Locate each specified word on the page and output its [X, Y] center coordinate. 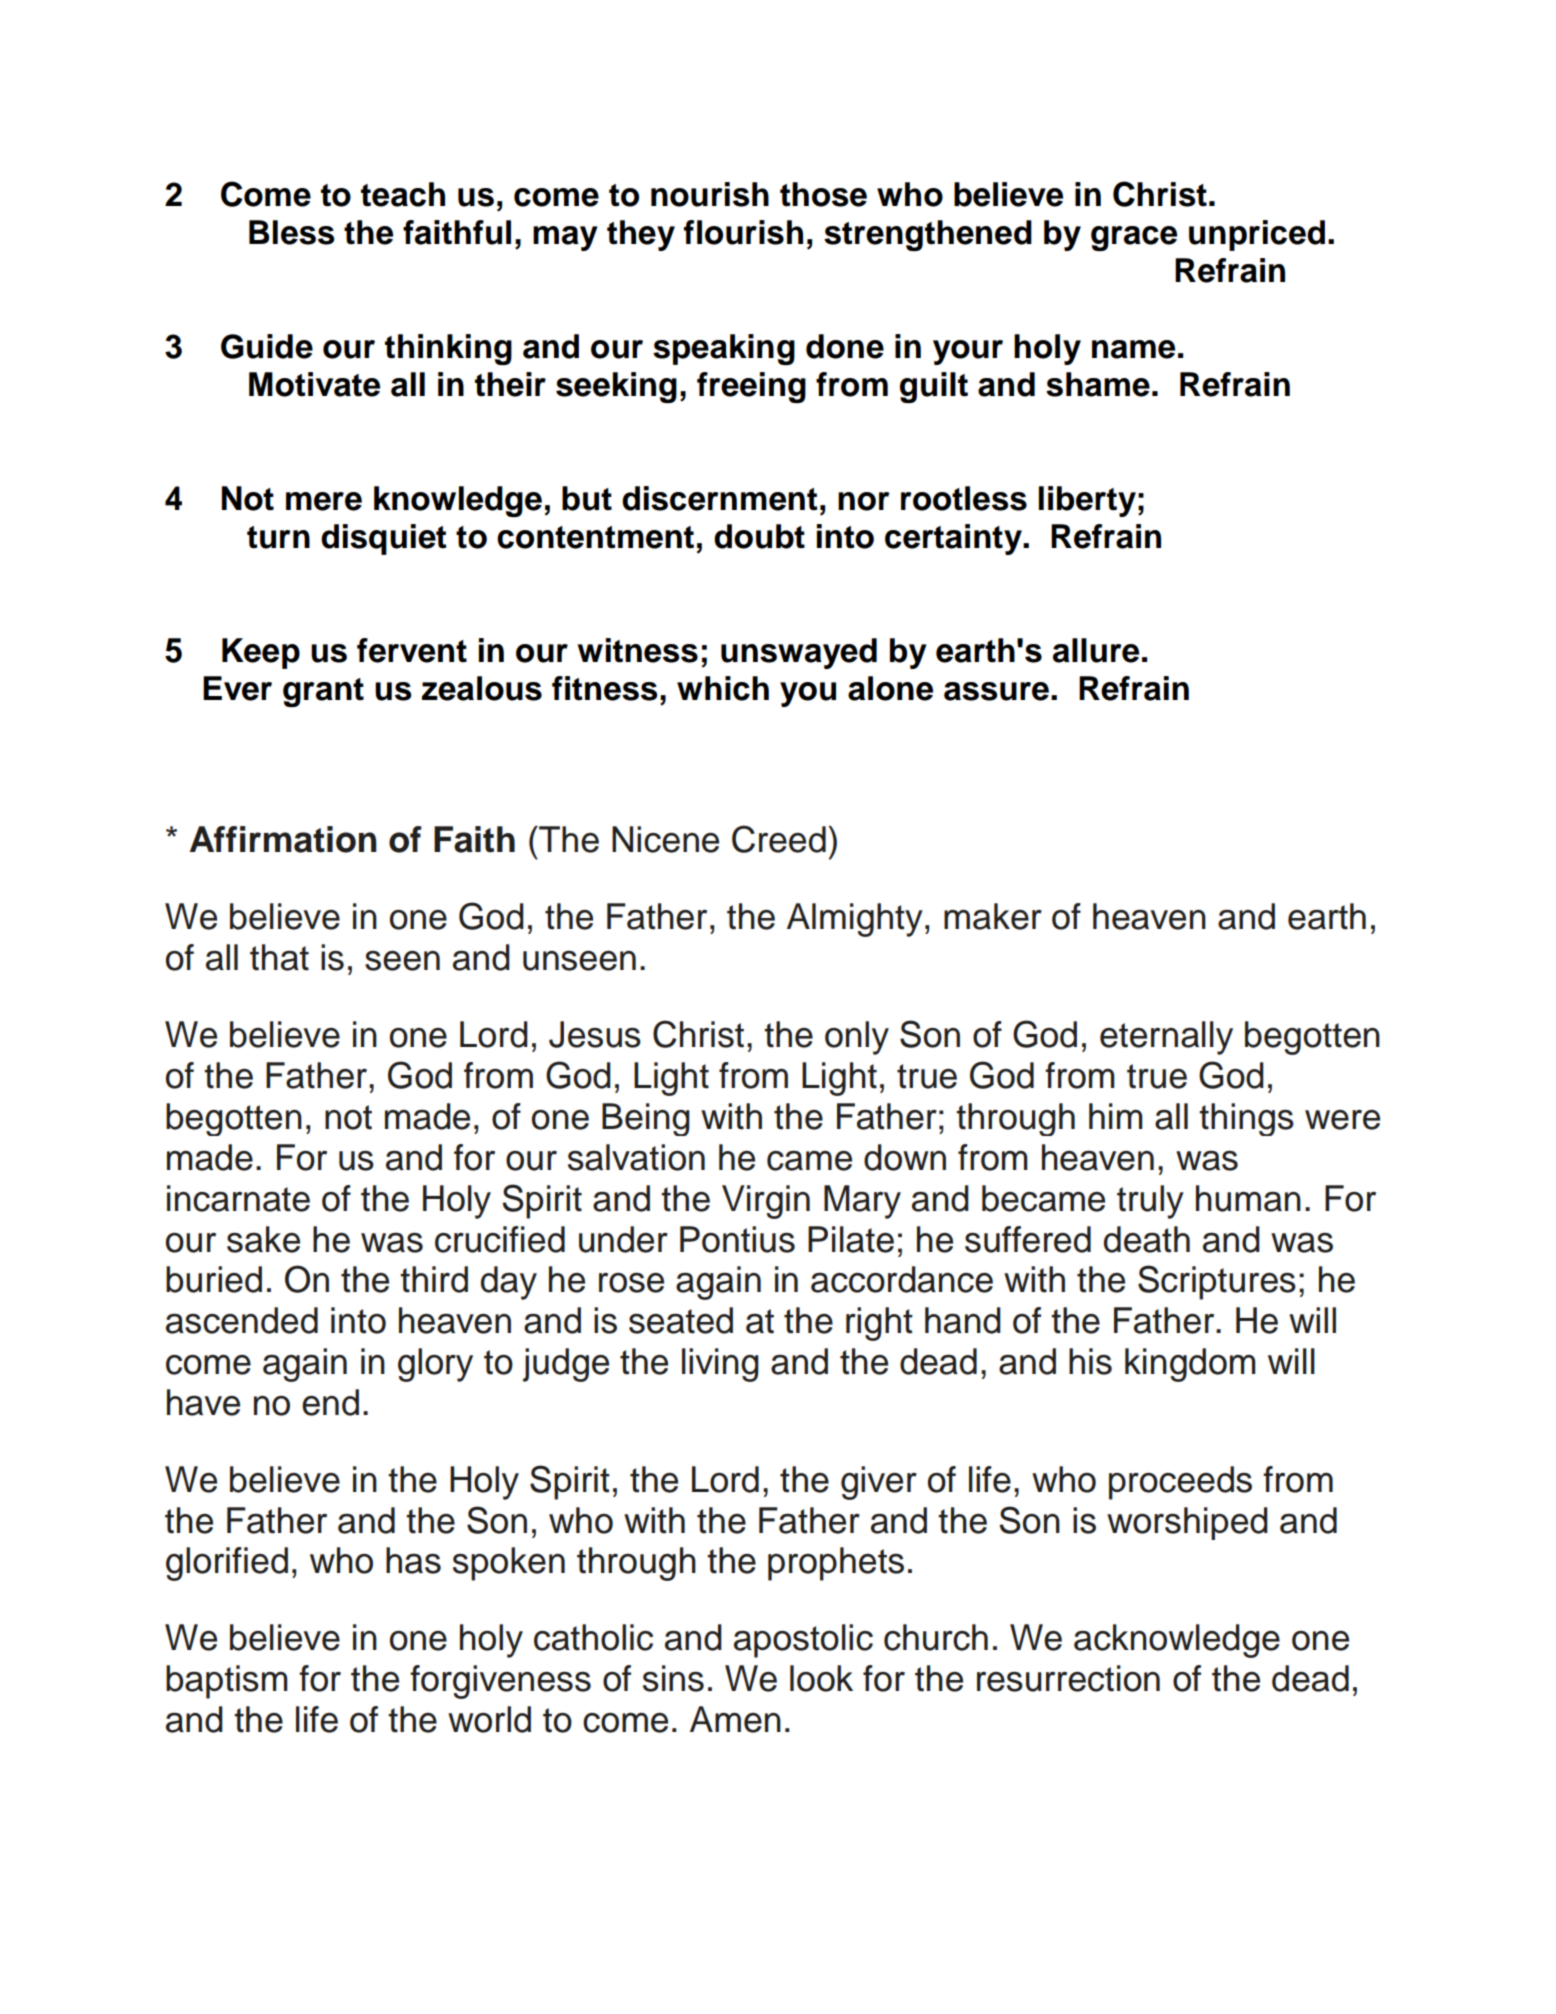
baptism [227, 1682]
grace [1134, 238]
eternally [1166, 1038]
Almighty [855, 920]
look [821, 1678]
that [279, 957]
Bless [291, 232]
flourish [743, 232]
